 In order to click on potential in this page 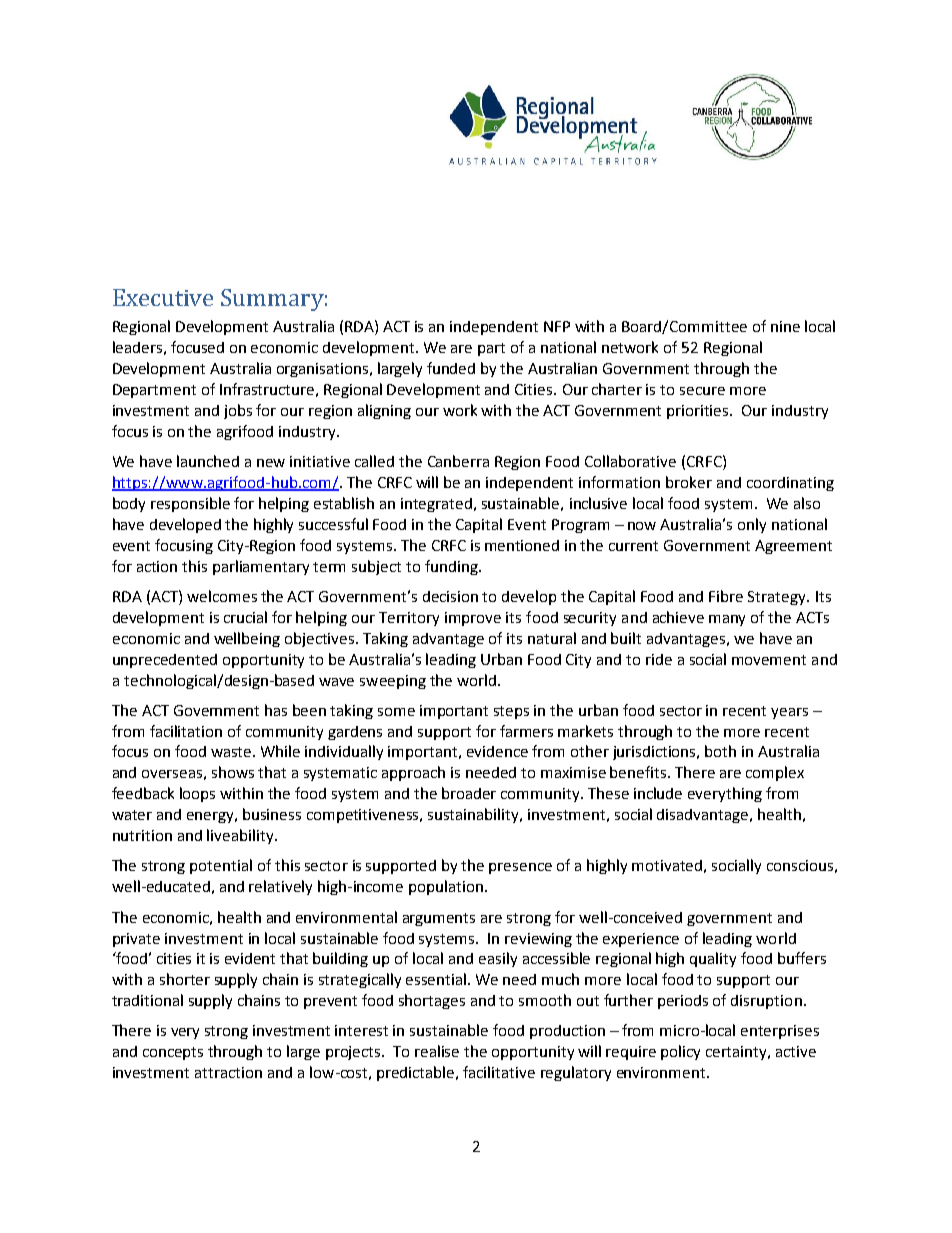, I will do `click(221, 866)`.
